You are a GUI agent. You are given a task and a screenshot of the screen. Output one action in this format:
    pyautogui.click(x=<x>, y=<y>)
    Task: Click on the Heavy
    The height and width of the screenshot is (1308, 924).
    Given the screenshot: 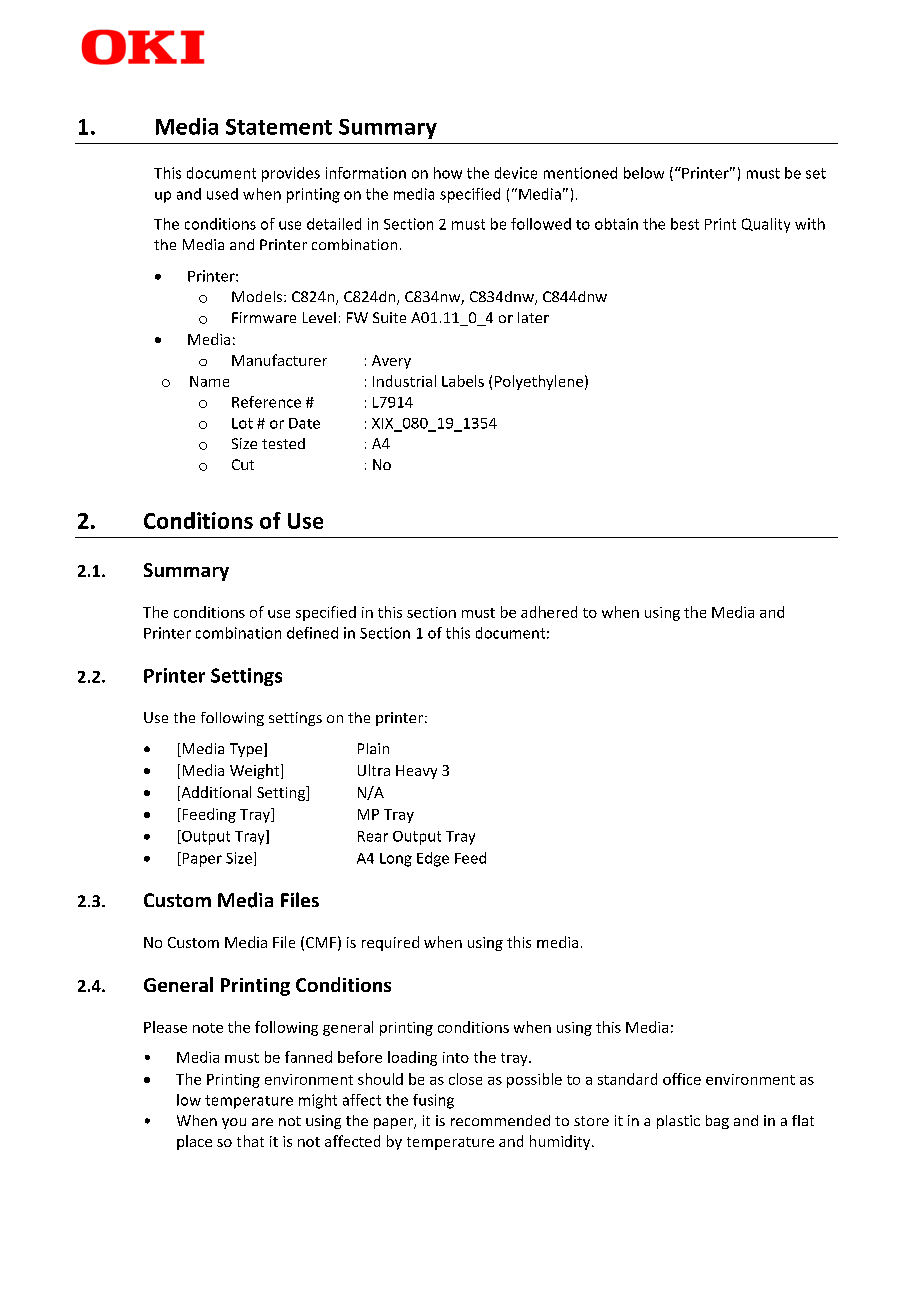 What is the action you would take?
    pyautogui.click(x=416, y=772)
